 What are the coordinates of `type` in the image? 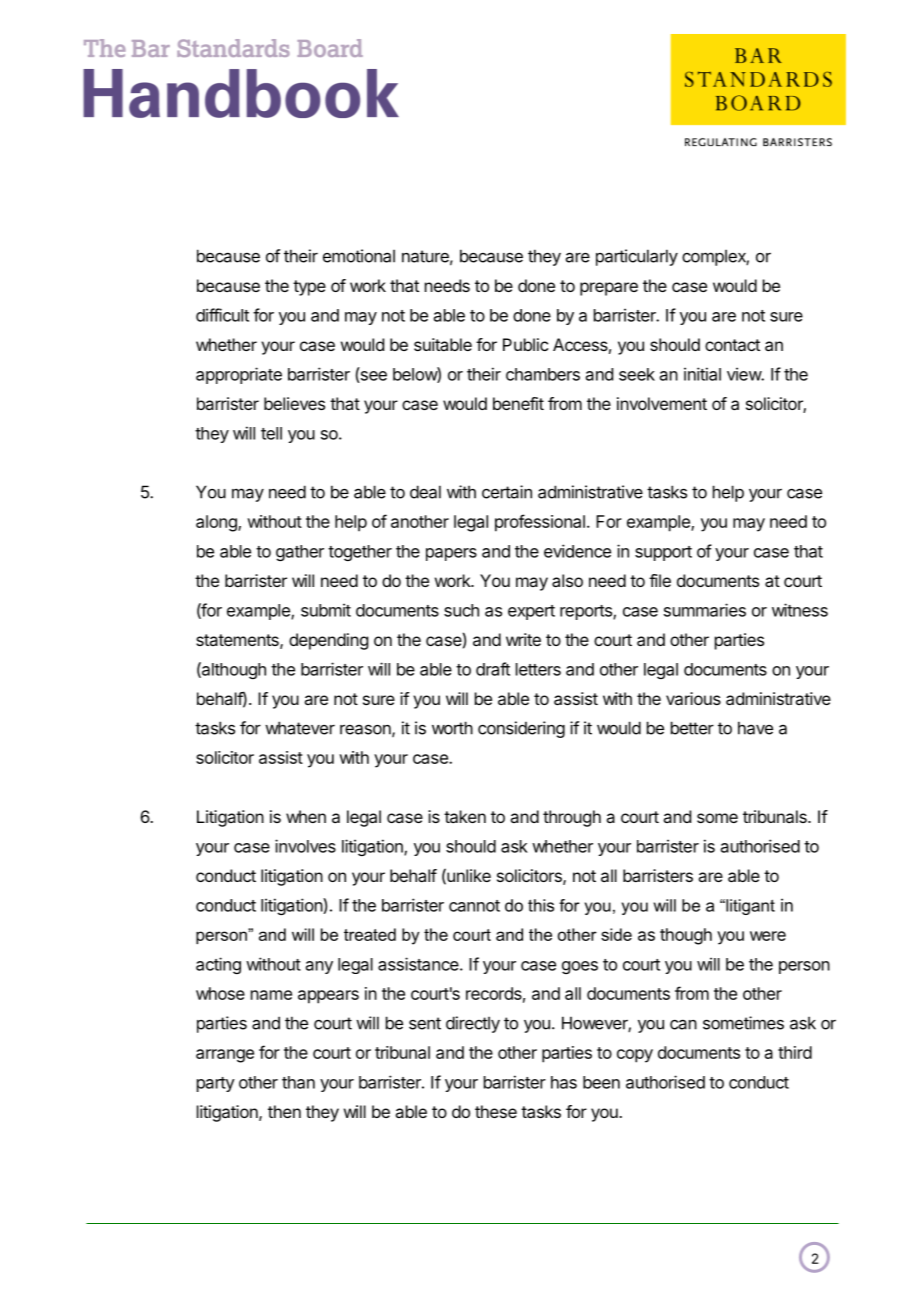 It's located at (309, 288).
